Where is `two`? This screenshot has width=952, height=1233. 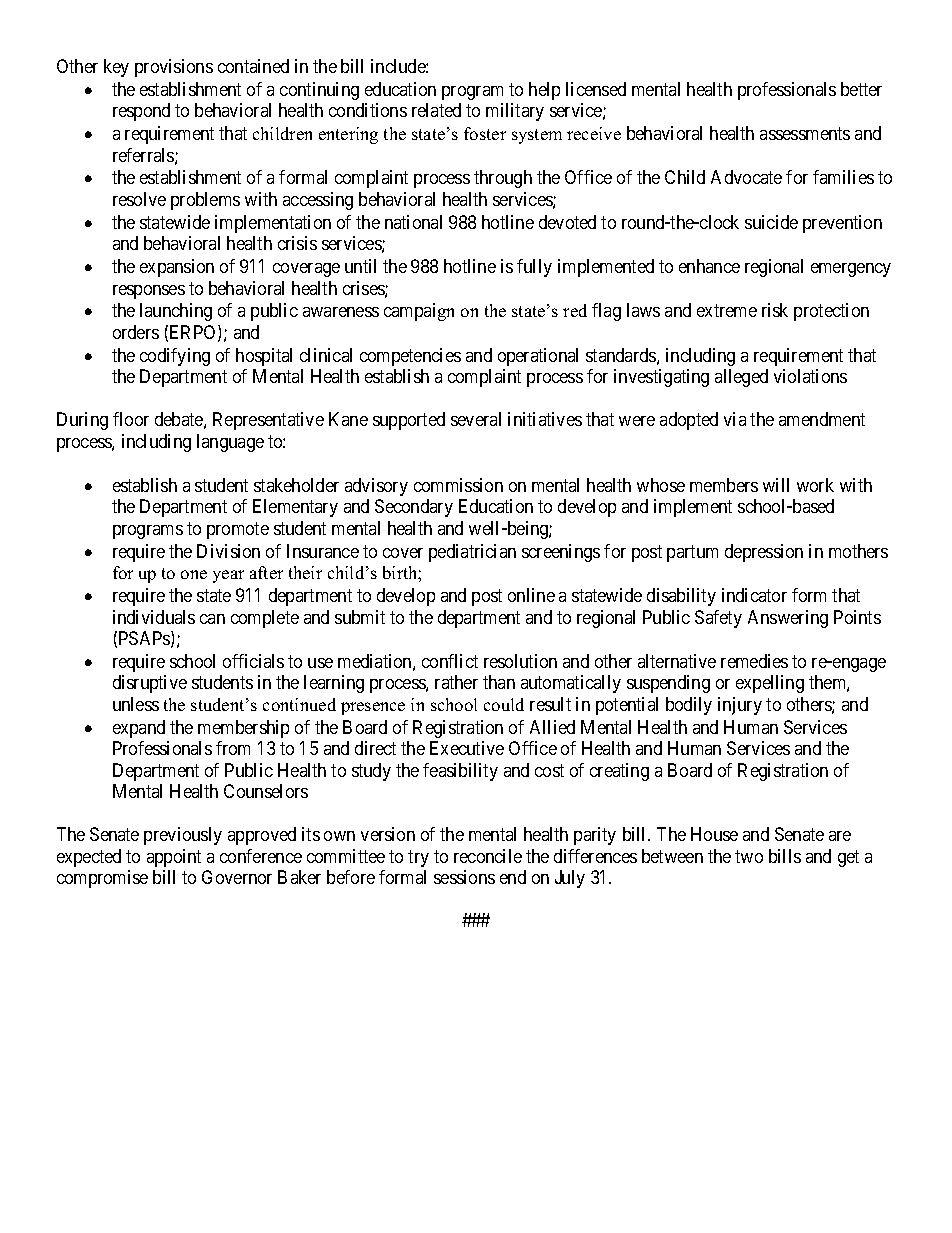
two is located at coordinates (749, 856).
